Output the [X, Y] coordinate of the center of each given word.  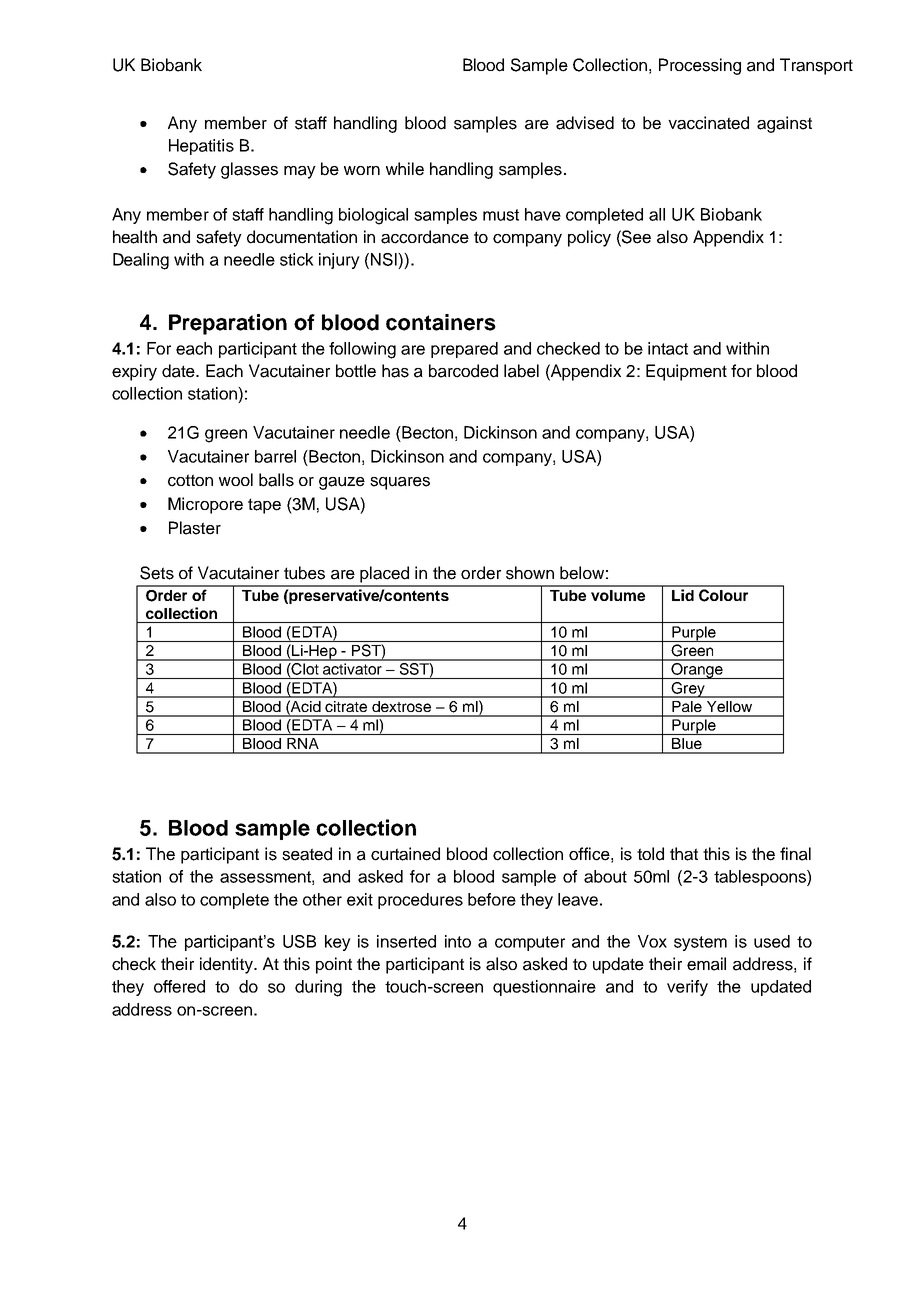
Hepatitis [201, 147]
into [458, 941]
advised [585, 123]
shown [530, 573]
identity [228, 965]
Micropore [205, 505]
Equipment [686, 372]
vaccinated [708, 123]
